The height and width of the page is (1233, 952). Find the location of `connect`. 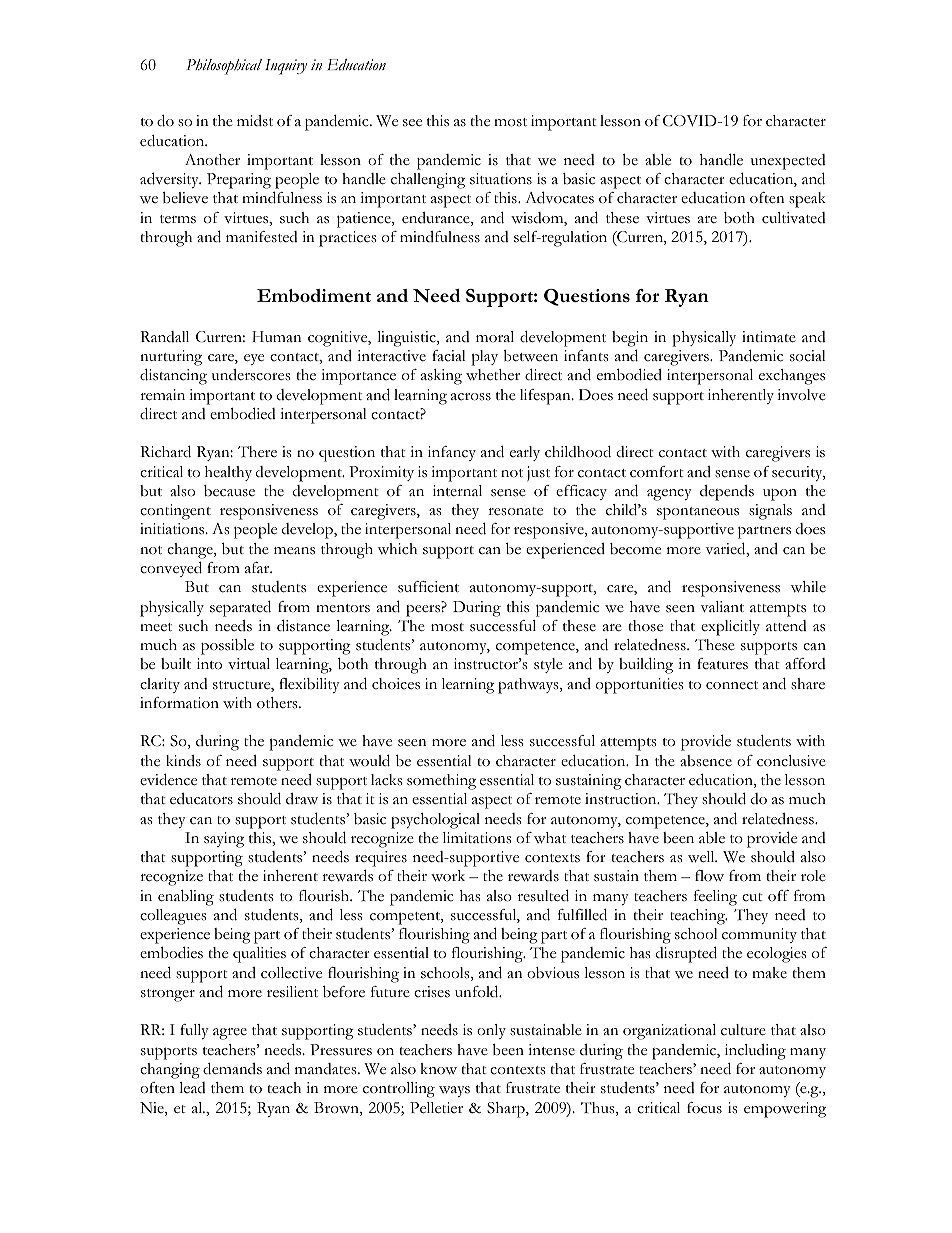

connect is located at coordinates (732, 685).
